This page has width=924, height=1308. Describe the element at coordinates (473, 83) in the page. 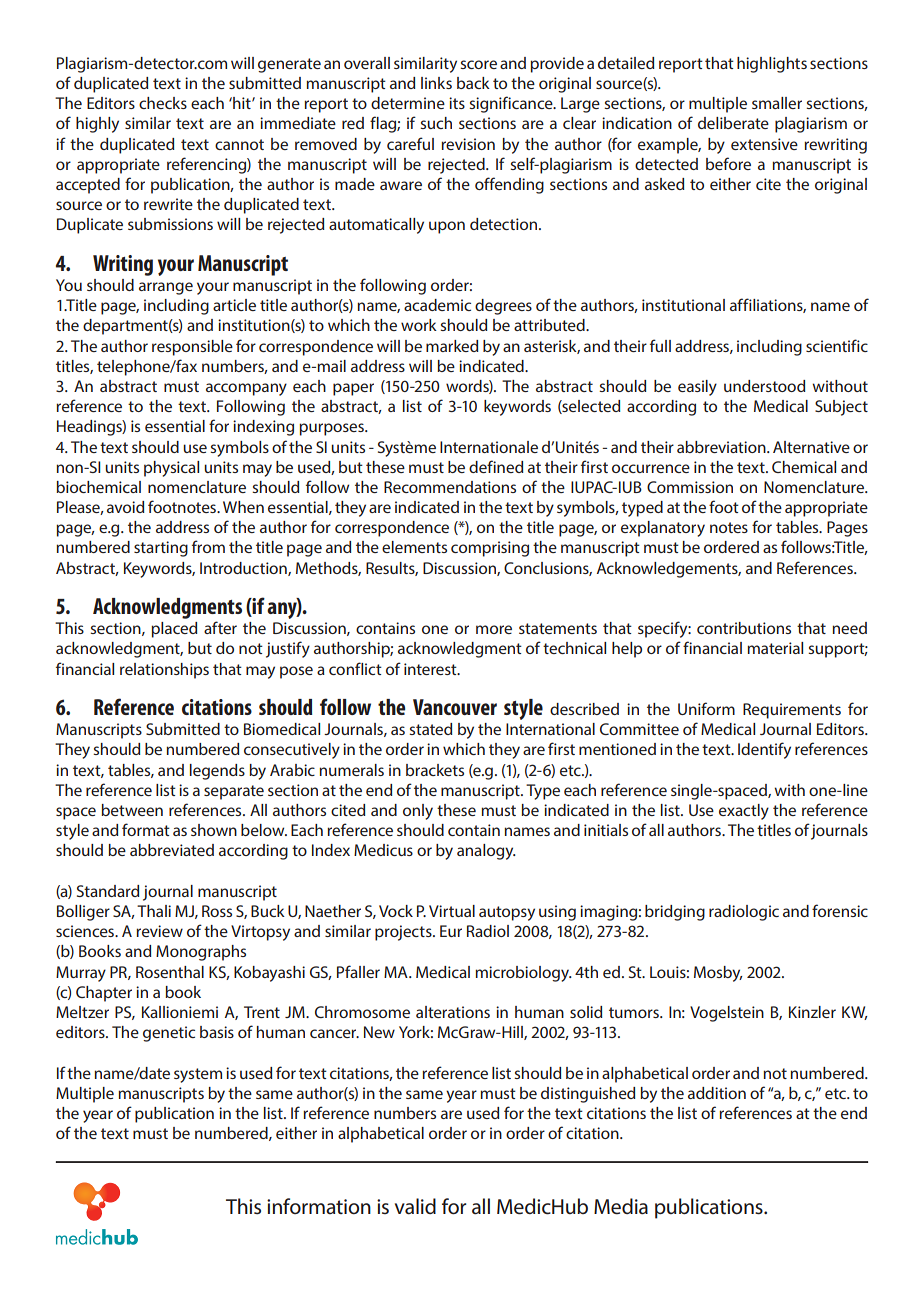

I see `back` at that location.
